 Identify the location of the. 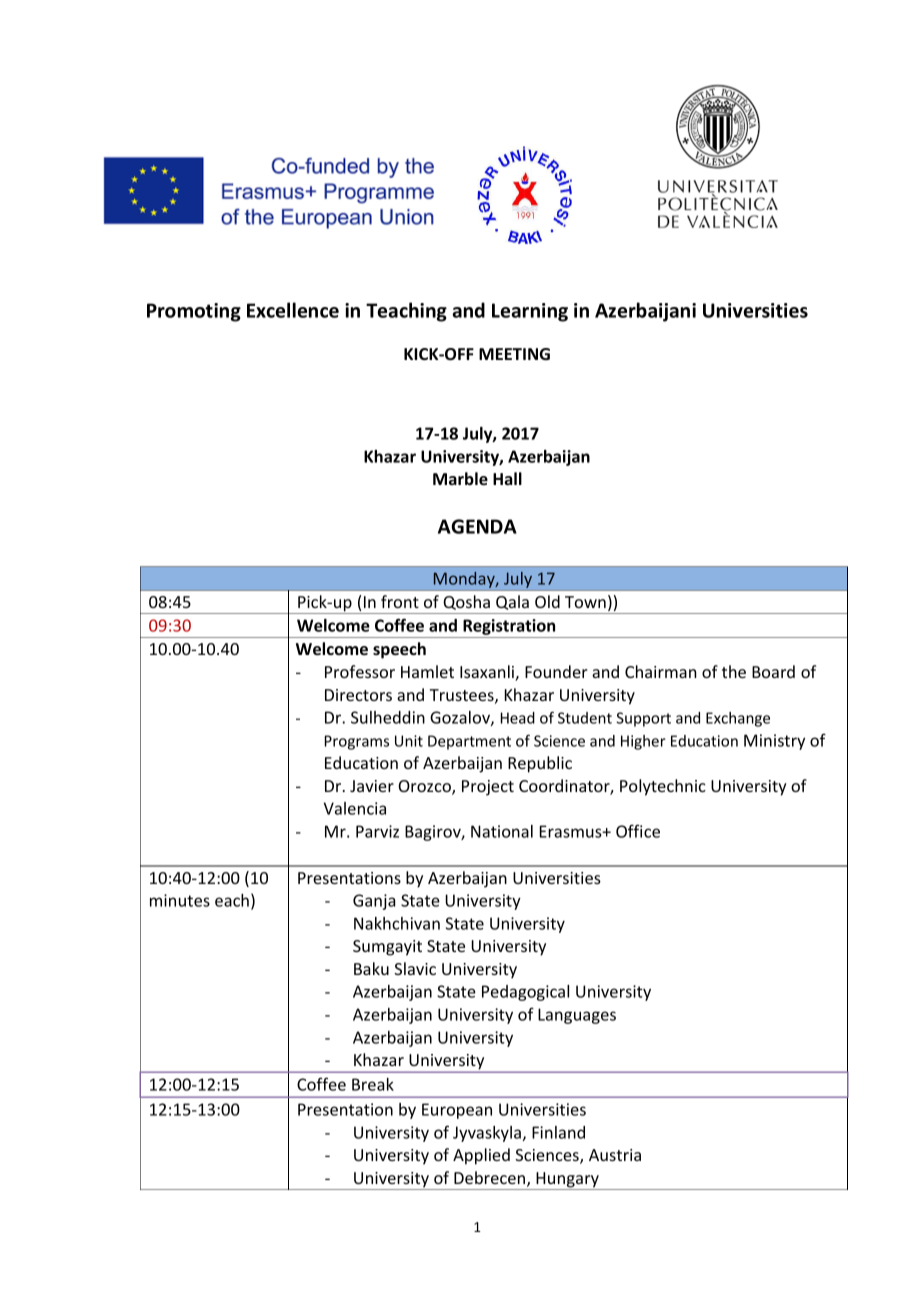
(734, 671).
